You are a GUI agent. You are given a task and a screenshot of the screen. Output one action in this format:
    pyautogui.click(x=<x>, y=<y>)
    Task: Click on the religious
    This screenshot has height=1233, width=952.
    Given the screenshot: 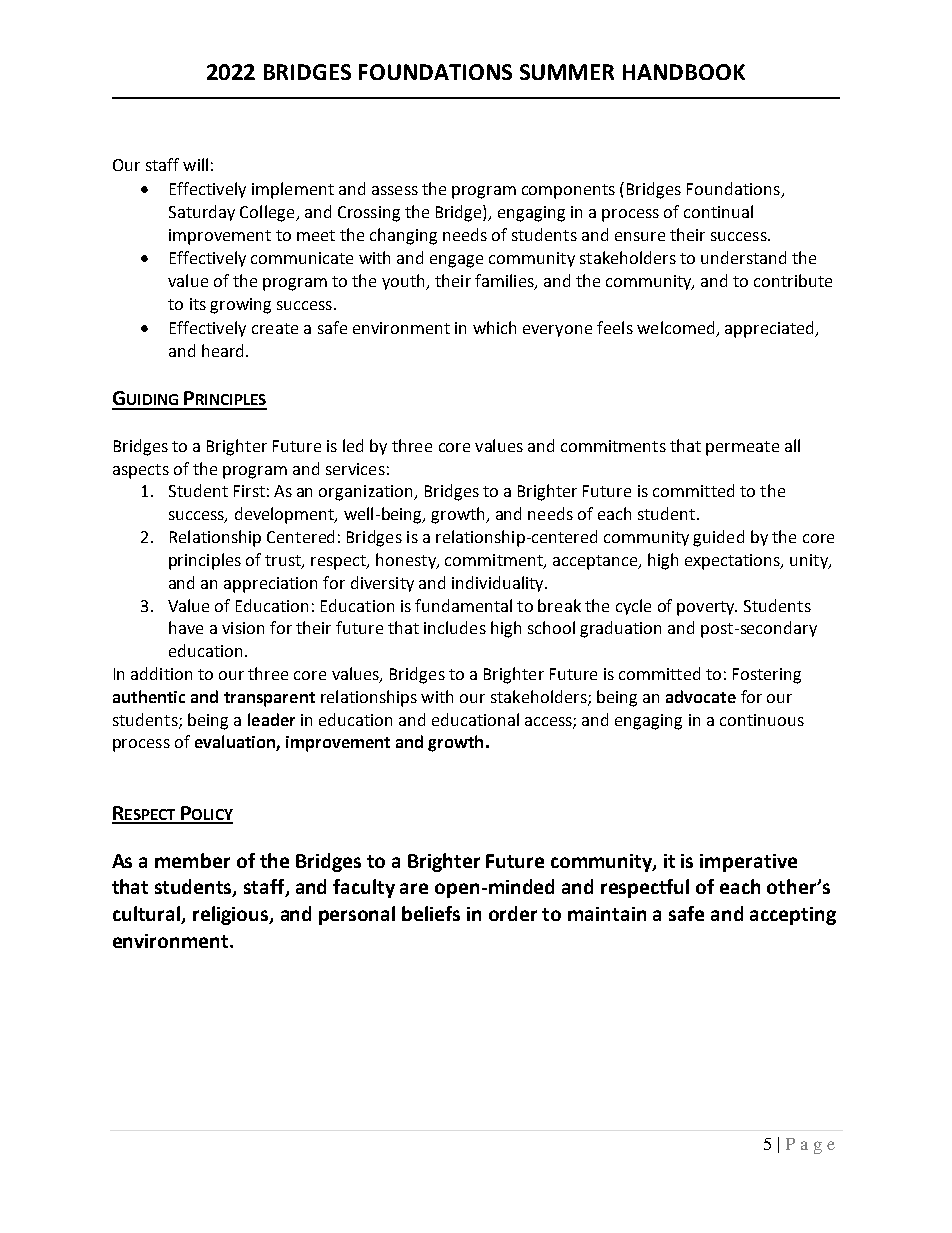 What is the action you would take?
    pyautogui.click(x=232, y=915)
